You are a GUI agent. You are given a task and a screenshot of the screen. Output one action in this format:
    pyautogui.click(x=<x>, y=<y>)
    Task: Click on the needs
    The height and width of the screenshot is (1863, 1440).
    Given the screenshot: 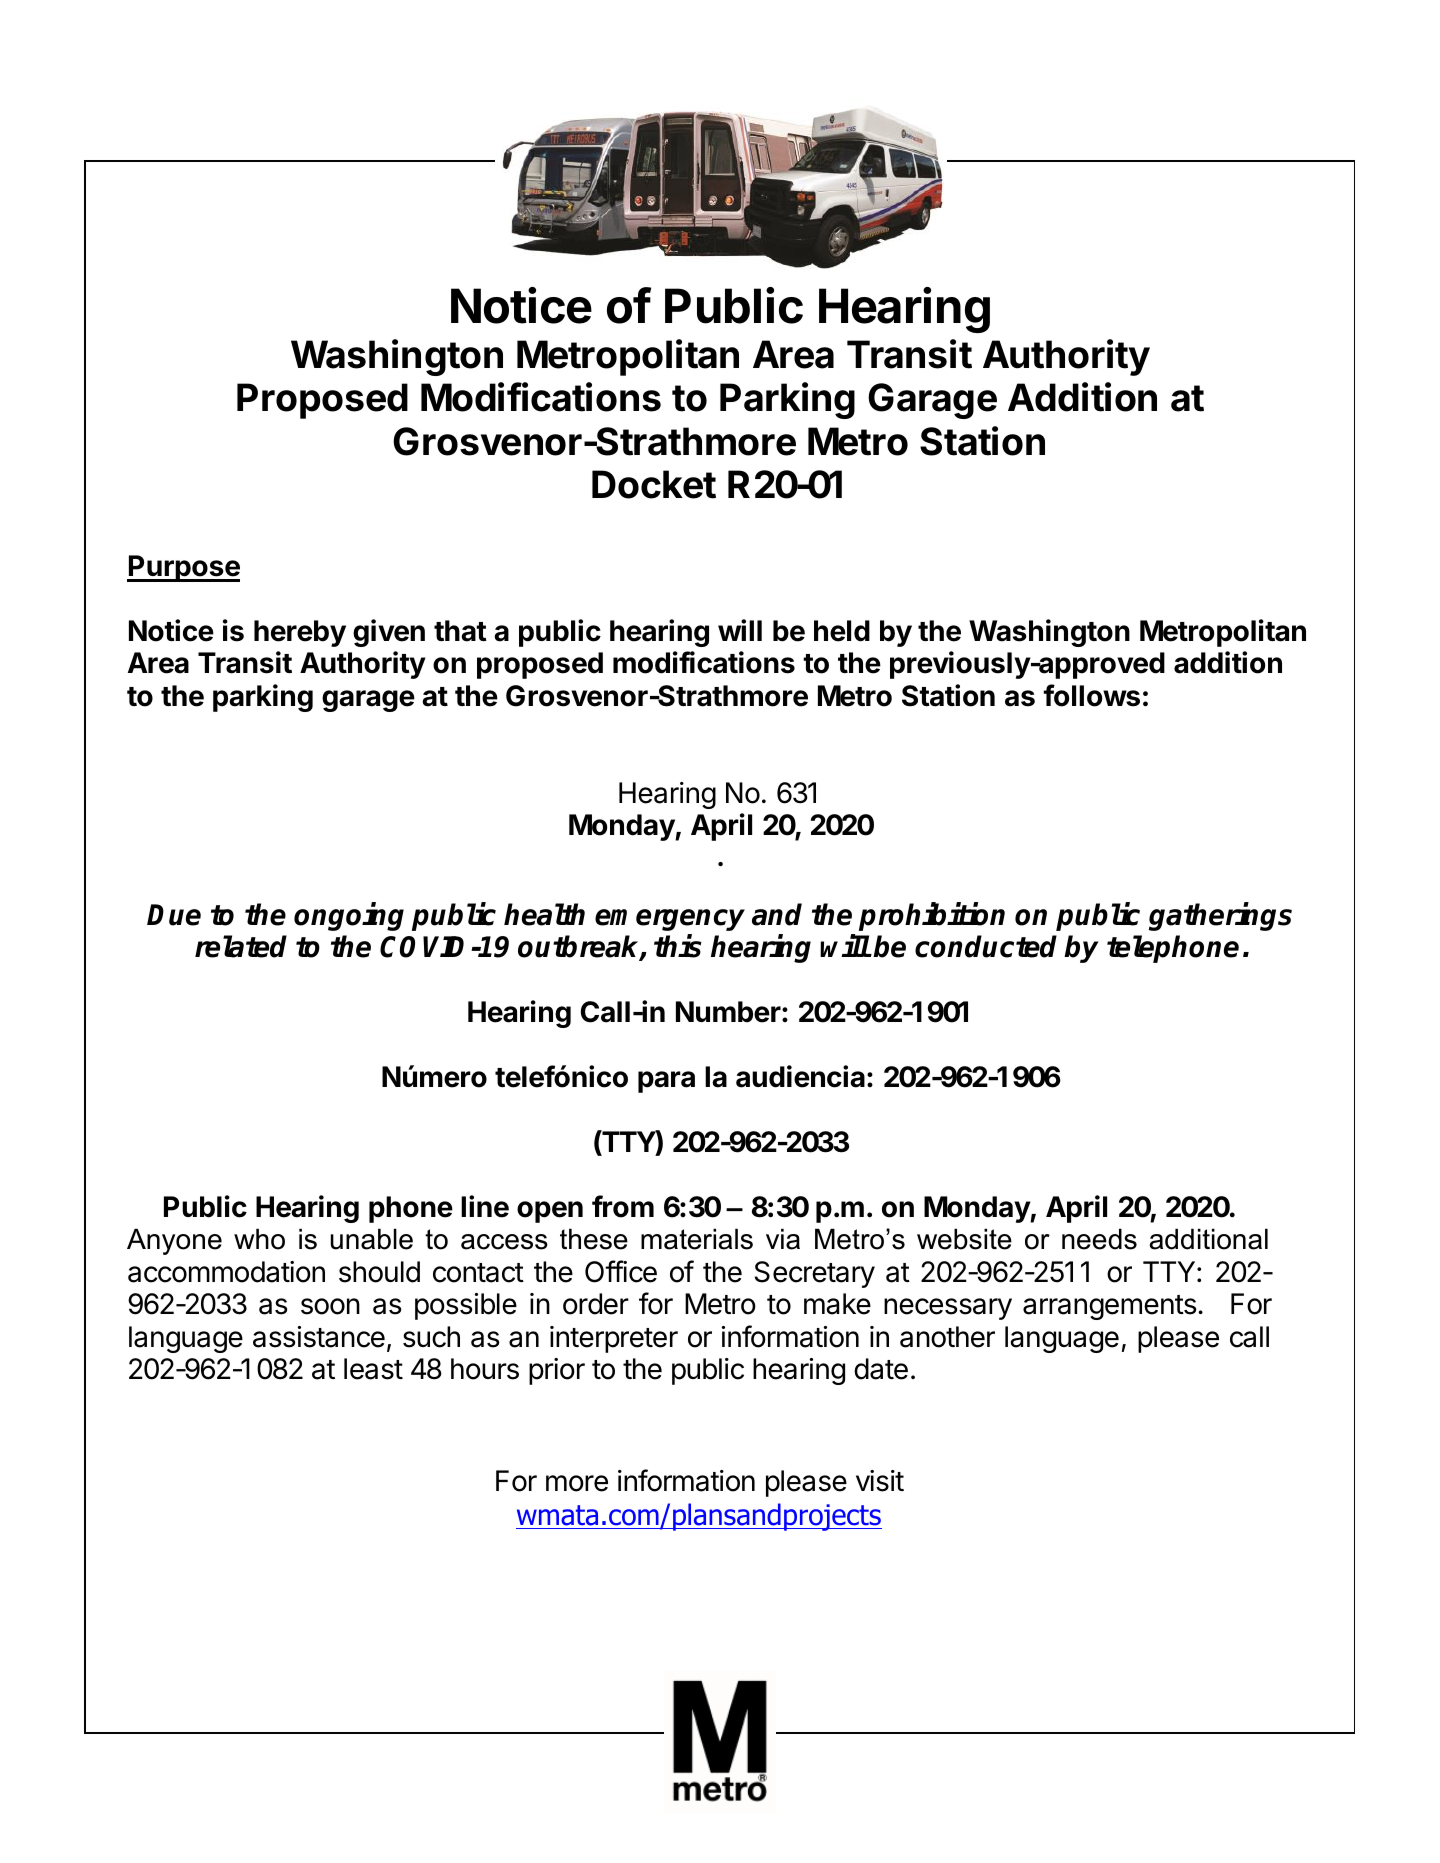 What is the action you would take?
    pyautogui.click(x=1099, y=1239)
